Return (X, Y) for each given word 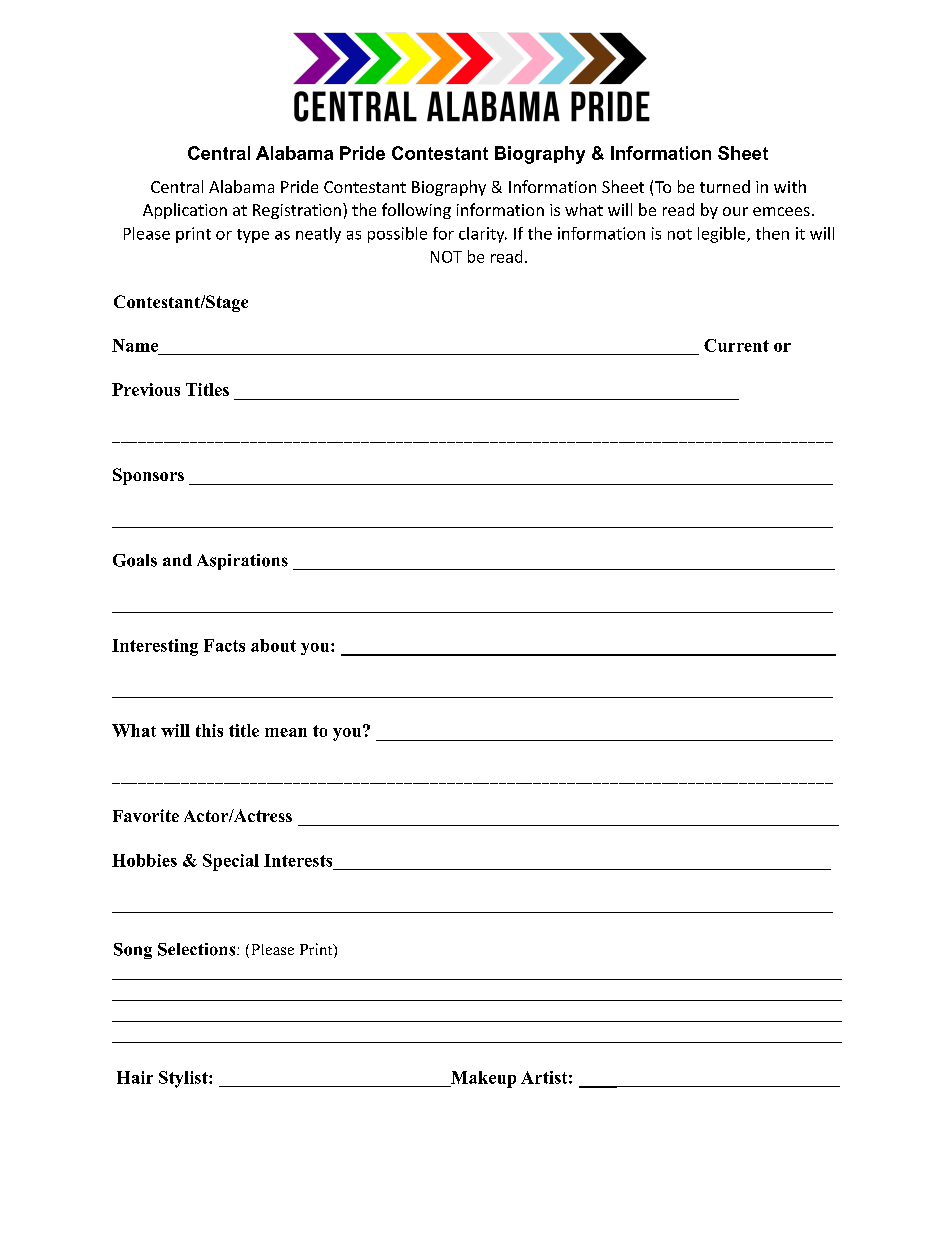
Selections (198, 949)
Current (736, 345)
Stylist (184, 1079)
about (273, 645)
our (735, 211)
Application (185, 211)
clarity (483, 235)
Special (231, 862)
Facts (224, 645)
